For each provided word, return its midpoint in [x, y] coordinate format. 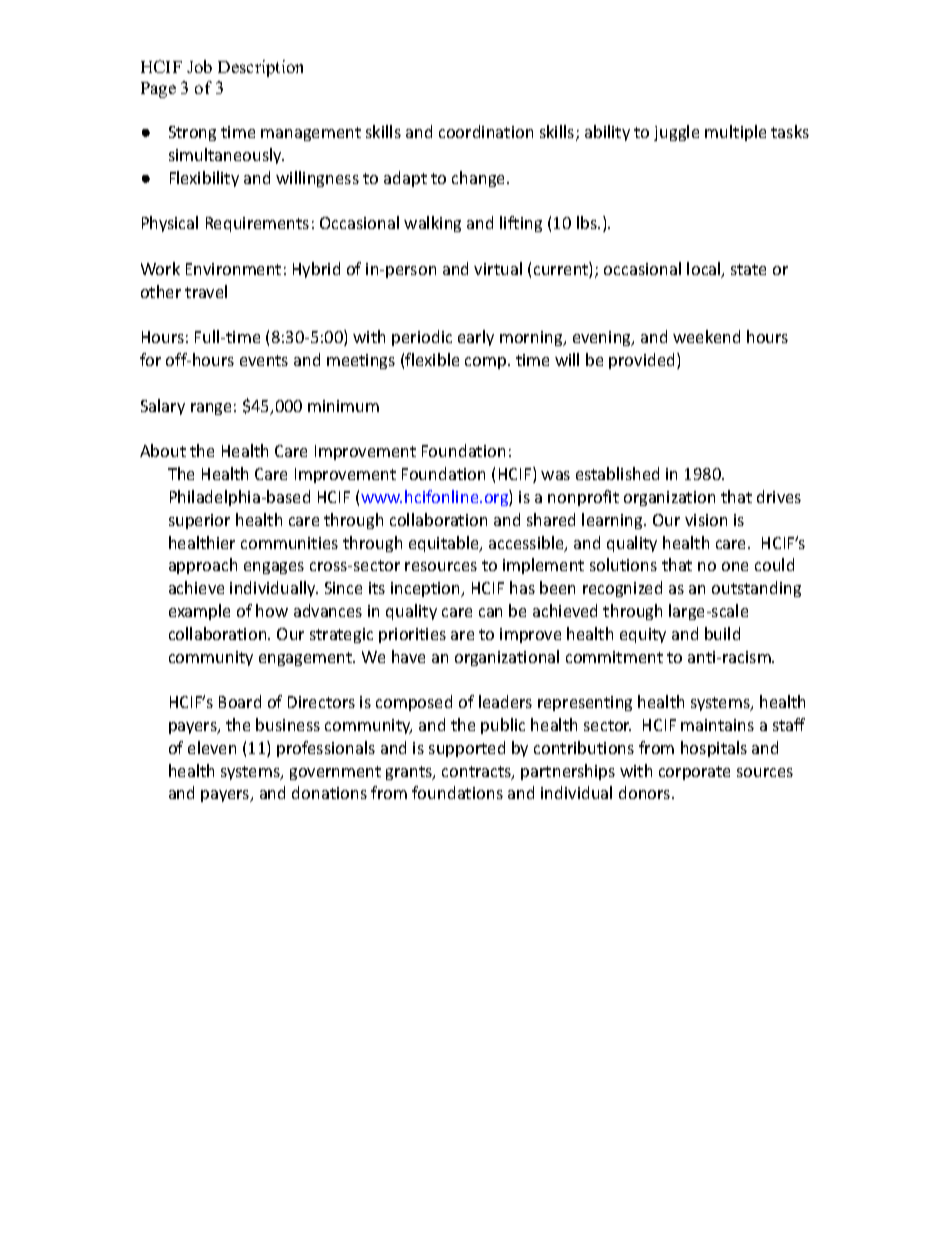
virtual [498, 268]
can [490, 612]
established [617, 473]
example [199, 612]
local [705, 270]
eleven [212, 747]
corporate [694, 773]
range [211, 409]
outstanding [756, 589]
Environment [233, 269]
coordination [486, 131]
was [555, 475]
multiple [735, 133]
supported [467, 749]
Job [199, 66]
